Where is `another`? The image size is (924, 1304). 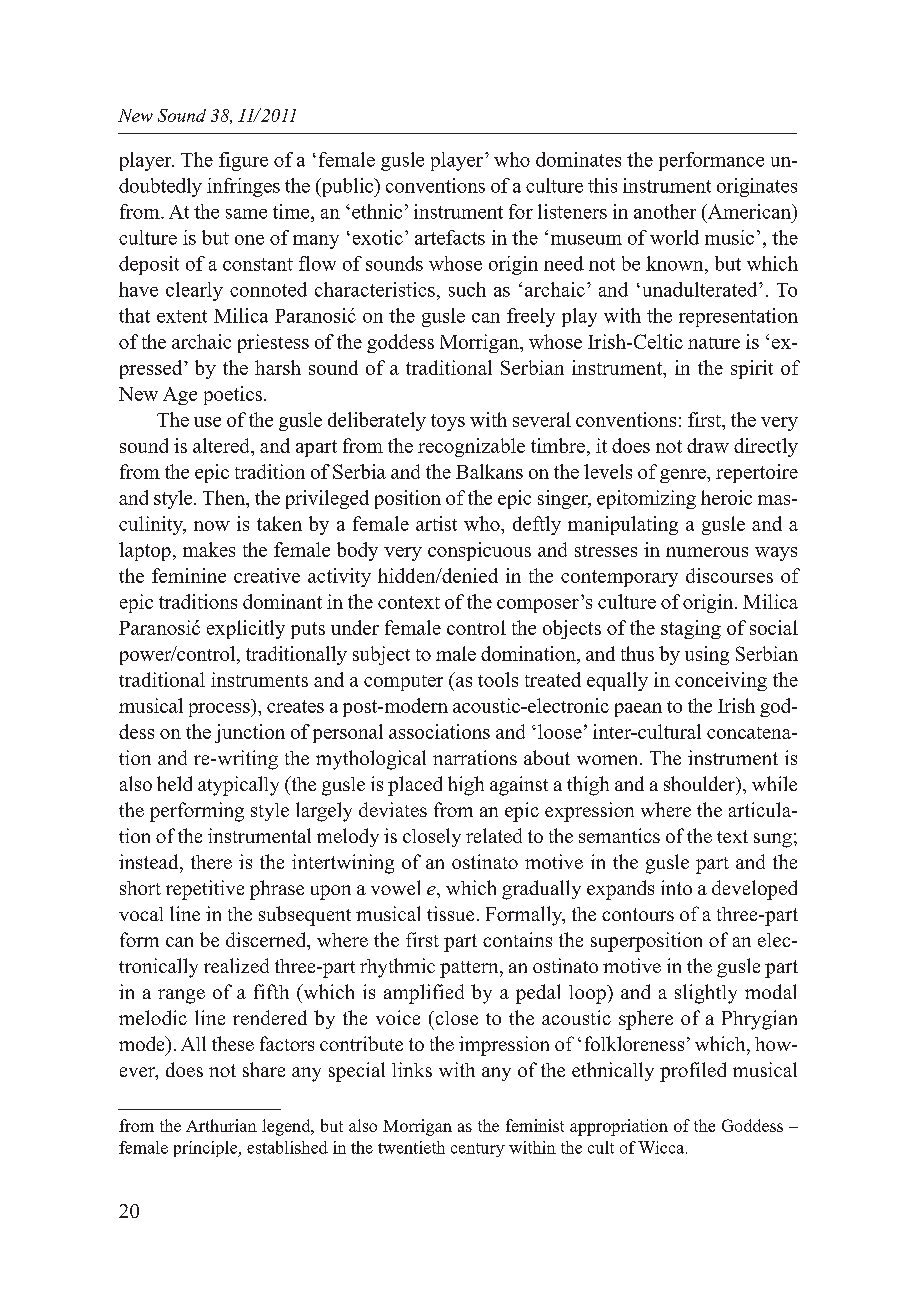
another is located at coordinates (665, 211).
